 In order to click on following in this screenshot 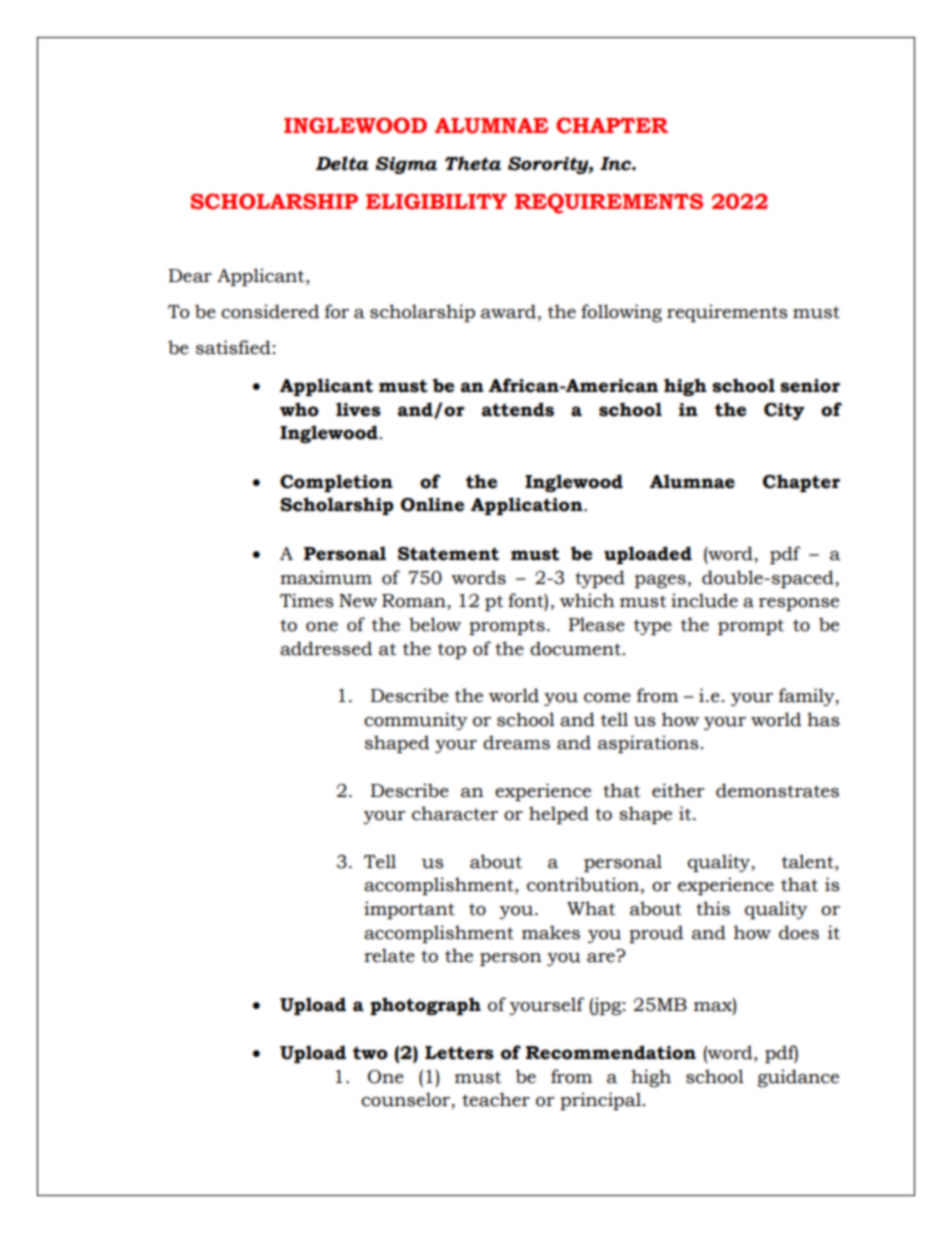, I will do `click(621, 313)`.
